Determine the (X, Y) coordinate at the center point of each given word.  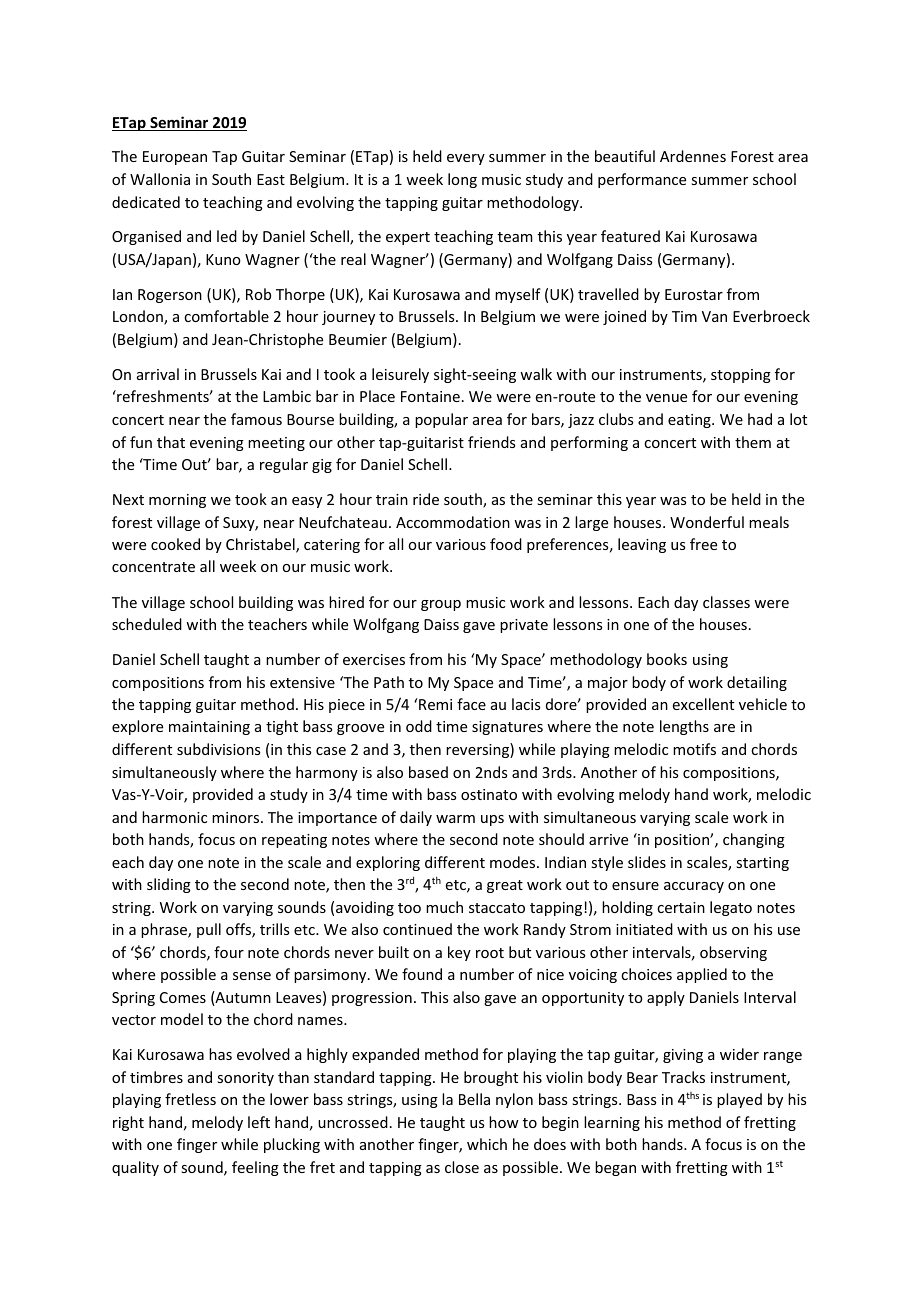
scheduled (147, 624)
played (739, 1100)
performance (642, 180)
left (259, 1122)
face (471, 704)
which (487, 1144)
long (462, 180)
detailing (757, 683)
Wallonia (160, 179)
